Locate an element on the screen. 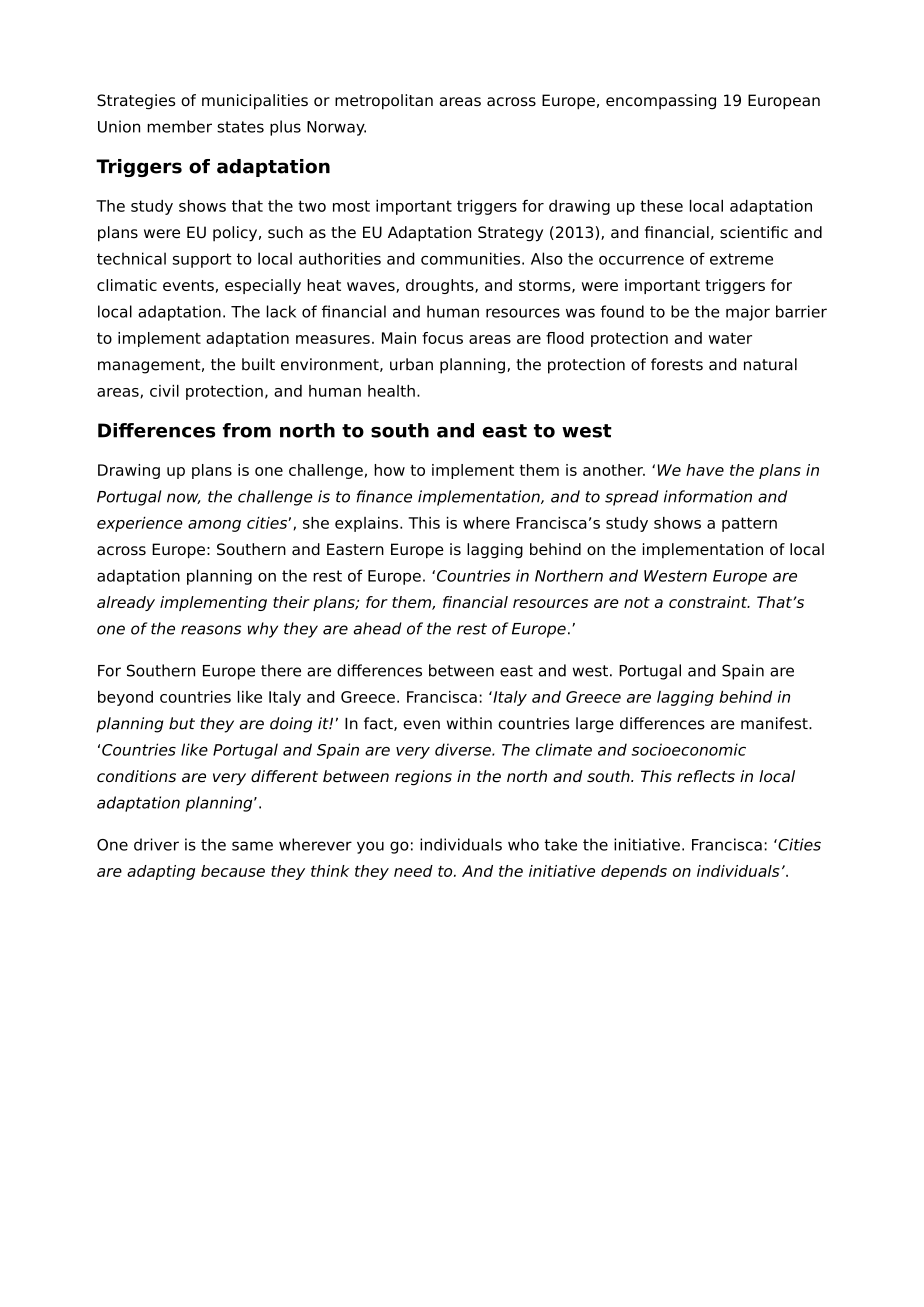 Image resolution: width=924 pixels, height=1307 pixels. driver is located at coordinates (156, 844).
